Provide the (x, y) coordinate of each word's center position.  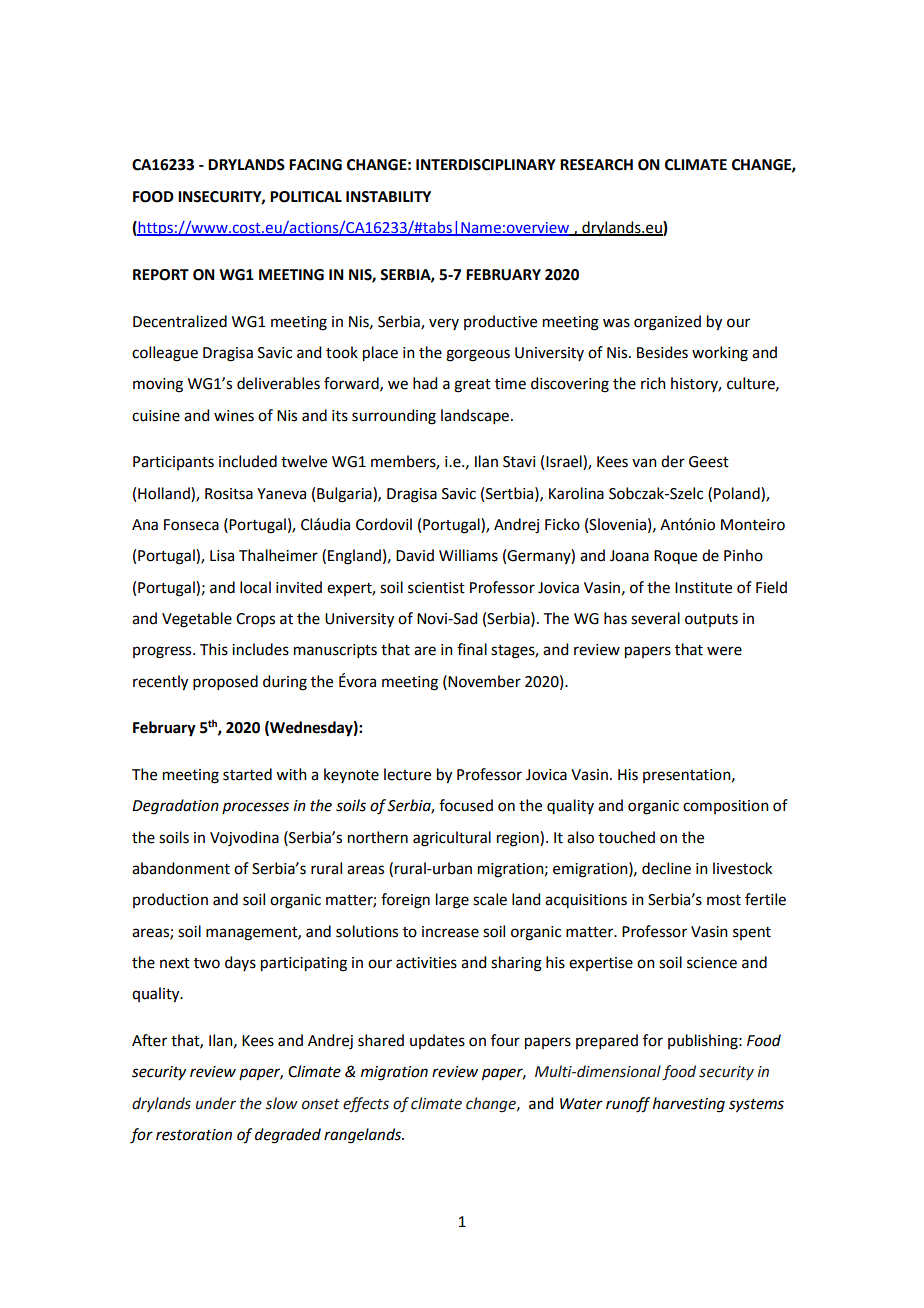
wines (234, 416)
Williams (468, 555)
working (720, 354)
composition (726, 807)
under (216, 1103)
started (247, 774)
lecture (407, 774)
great (472, 386)
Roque (675, 557)
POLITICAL (306, 197)
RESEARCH (596, 165)
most (724, 900)
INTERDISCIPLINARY (486, 165)
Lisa (222, 556)
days (240, 963)
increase (450, 932)
